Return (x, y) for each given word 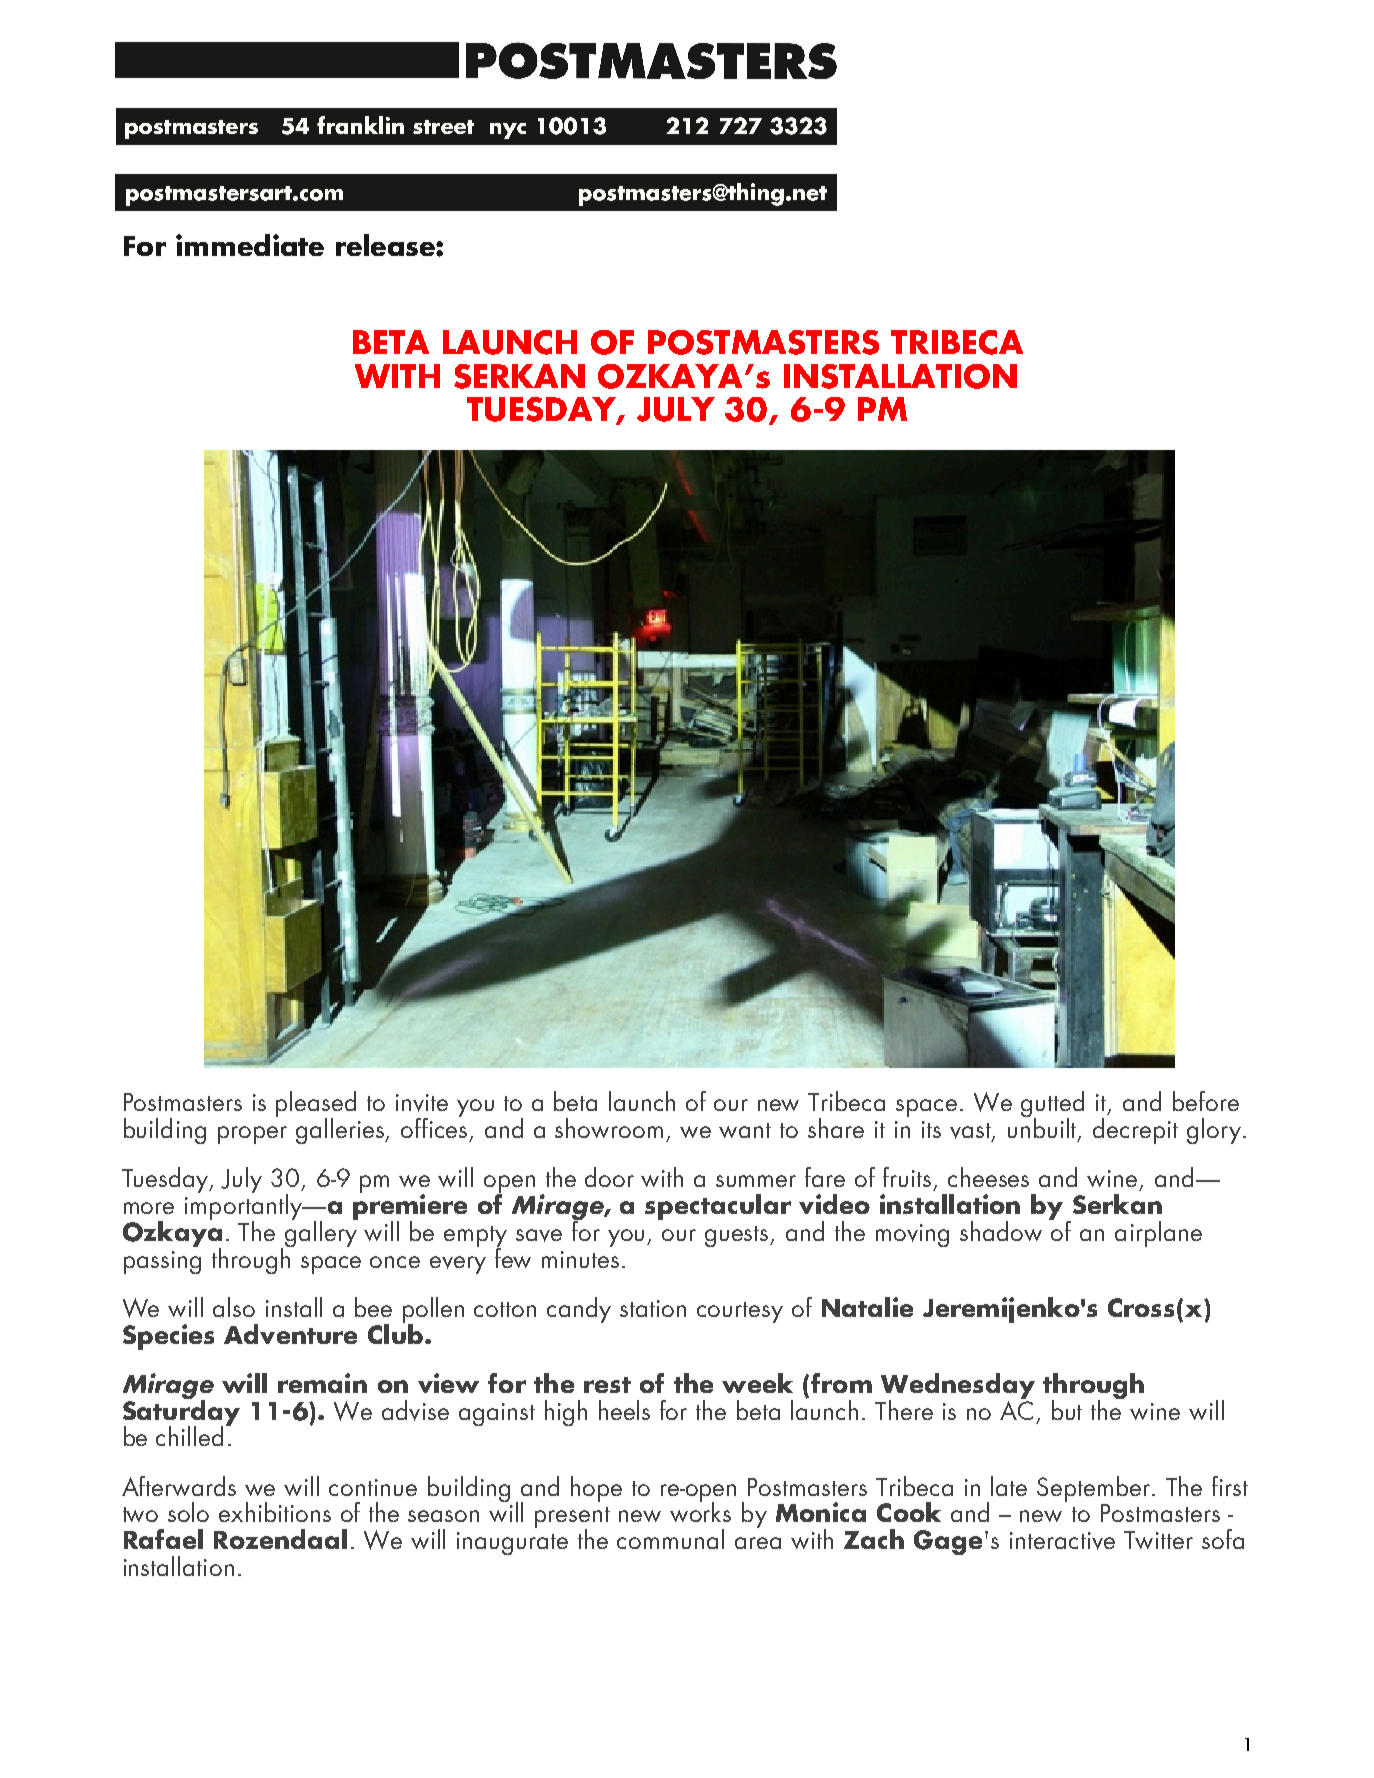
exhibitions (275, 1512)
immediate (250, 245)
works (700, 1510)
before (1206, 1101)
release (386, 245)
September (1095, 1489)
